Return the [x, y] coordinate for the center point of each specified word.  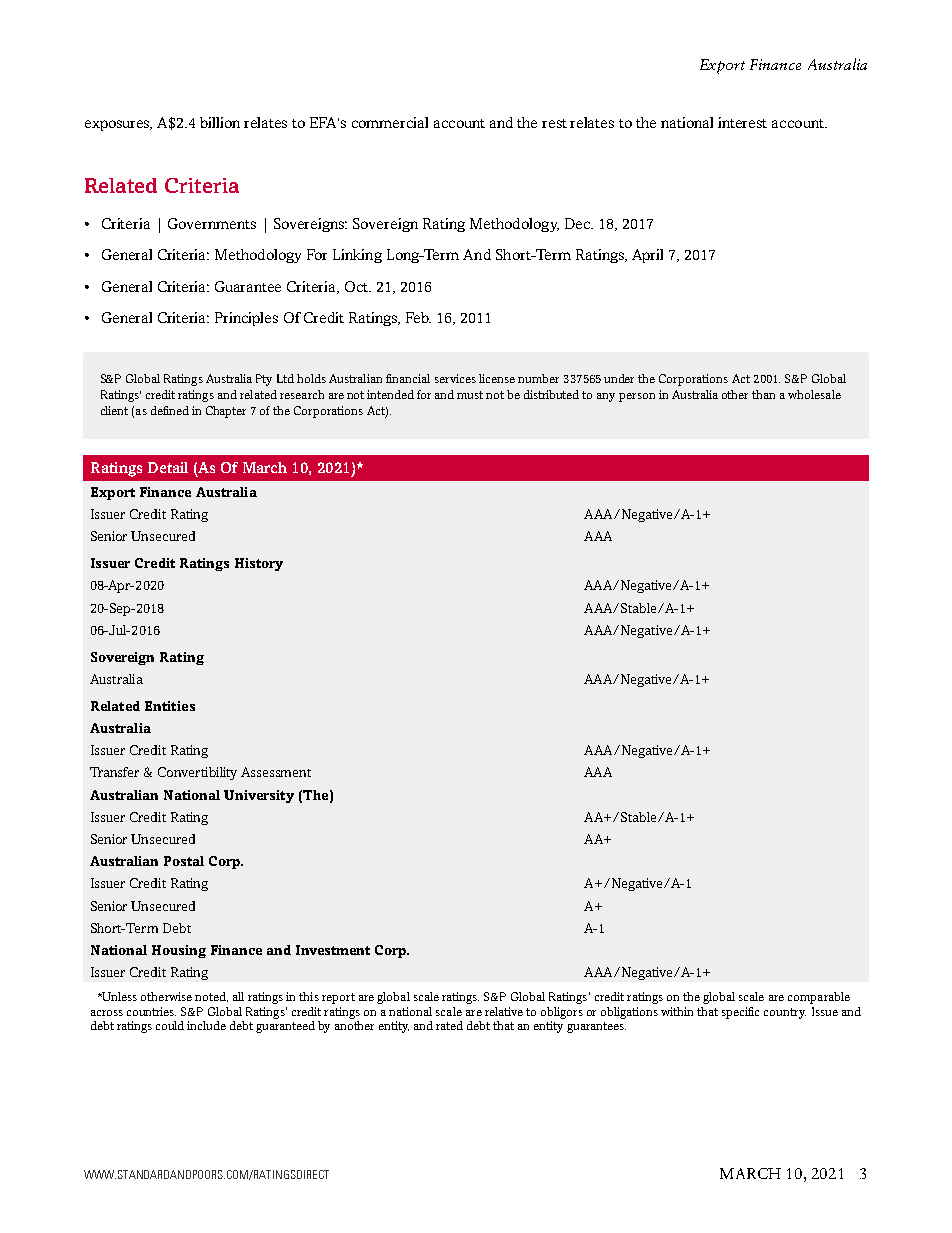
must [470, 395]
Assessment [276, 772]
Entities [170, 706]
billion [220, 122]
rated [449, 1025]
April [647, 256]
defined [170, 410]
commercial [390, 122]
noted [211, 997]
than [763, 394]
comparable [819, 998]
